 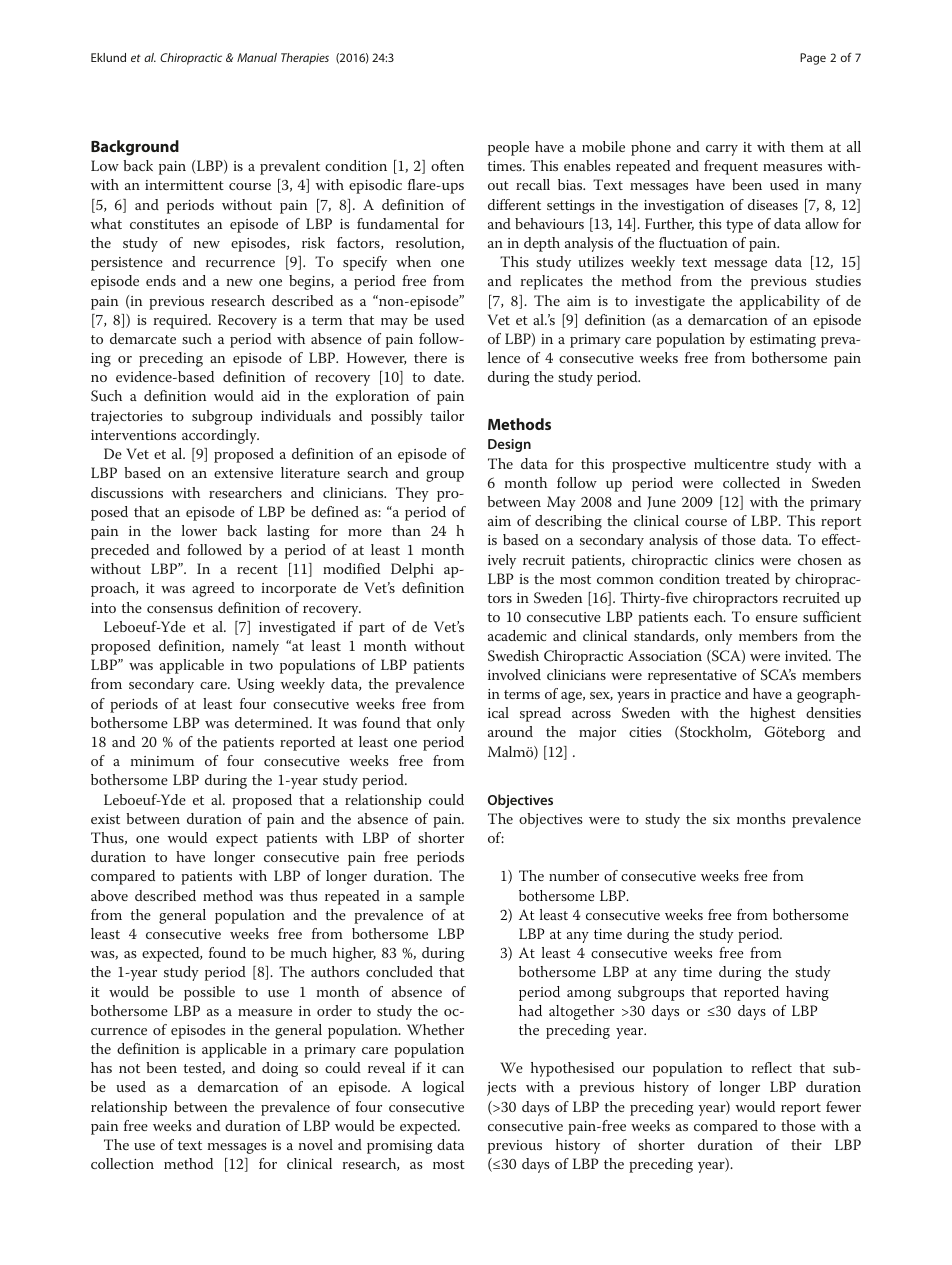 What do you see at coordinates (813, 59) in the screenshot?
I see `Page` at bounding box center [813, 59].
